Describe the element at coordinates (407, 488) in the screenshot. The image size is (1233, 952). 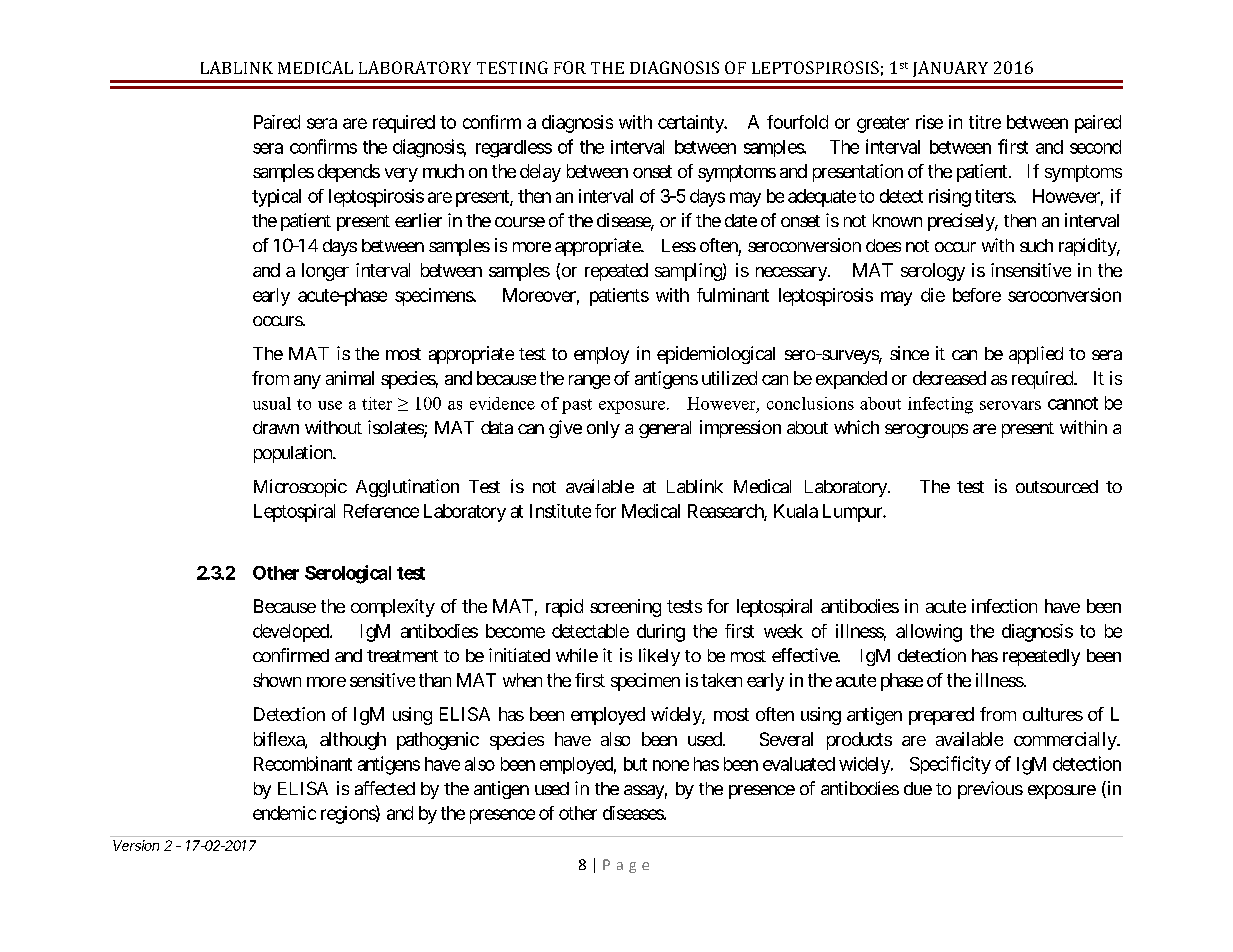
I see `Agglutination` at that location.
